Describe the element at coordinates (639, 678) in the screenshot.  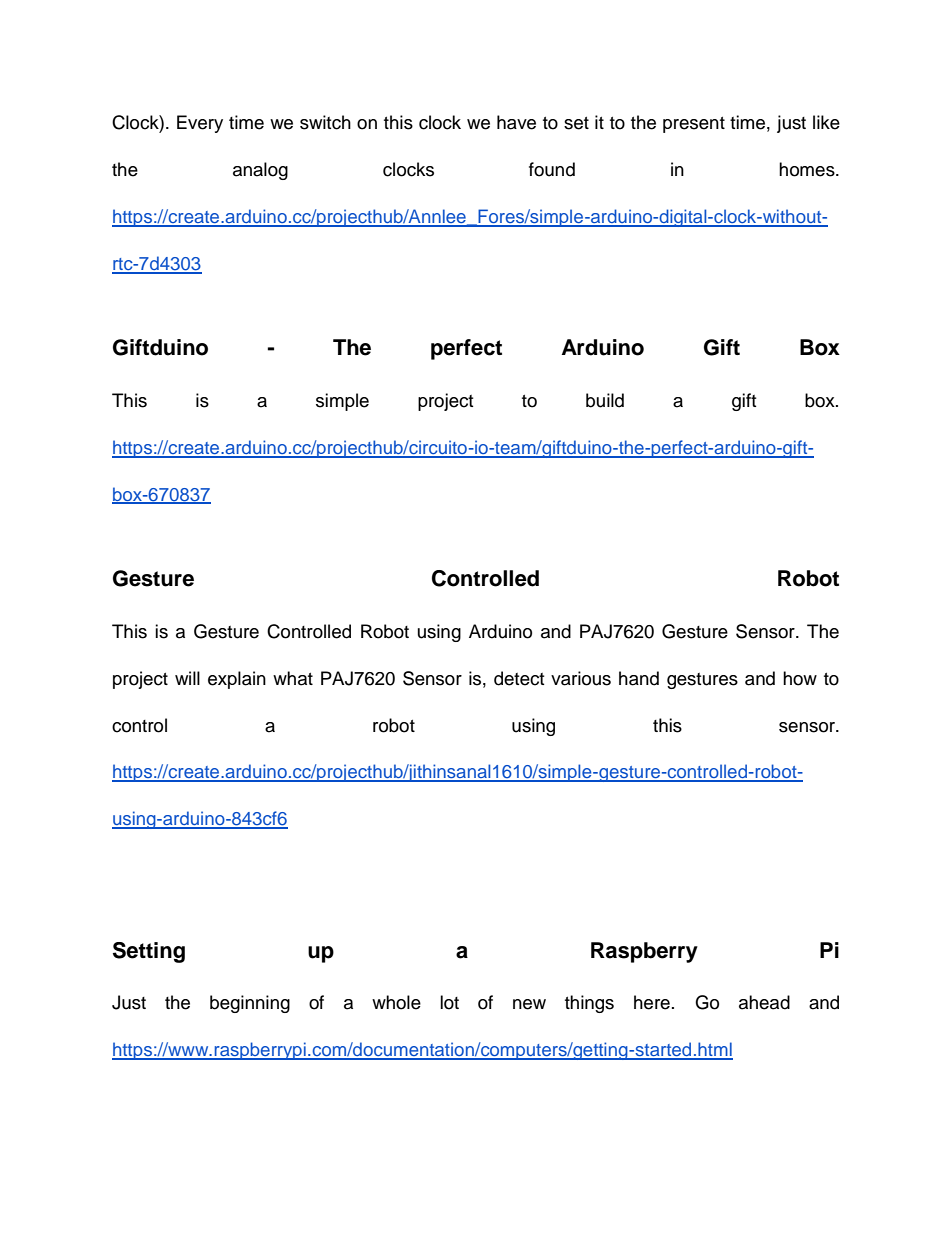
I see `hand` at that location.
